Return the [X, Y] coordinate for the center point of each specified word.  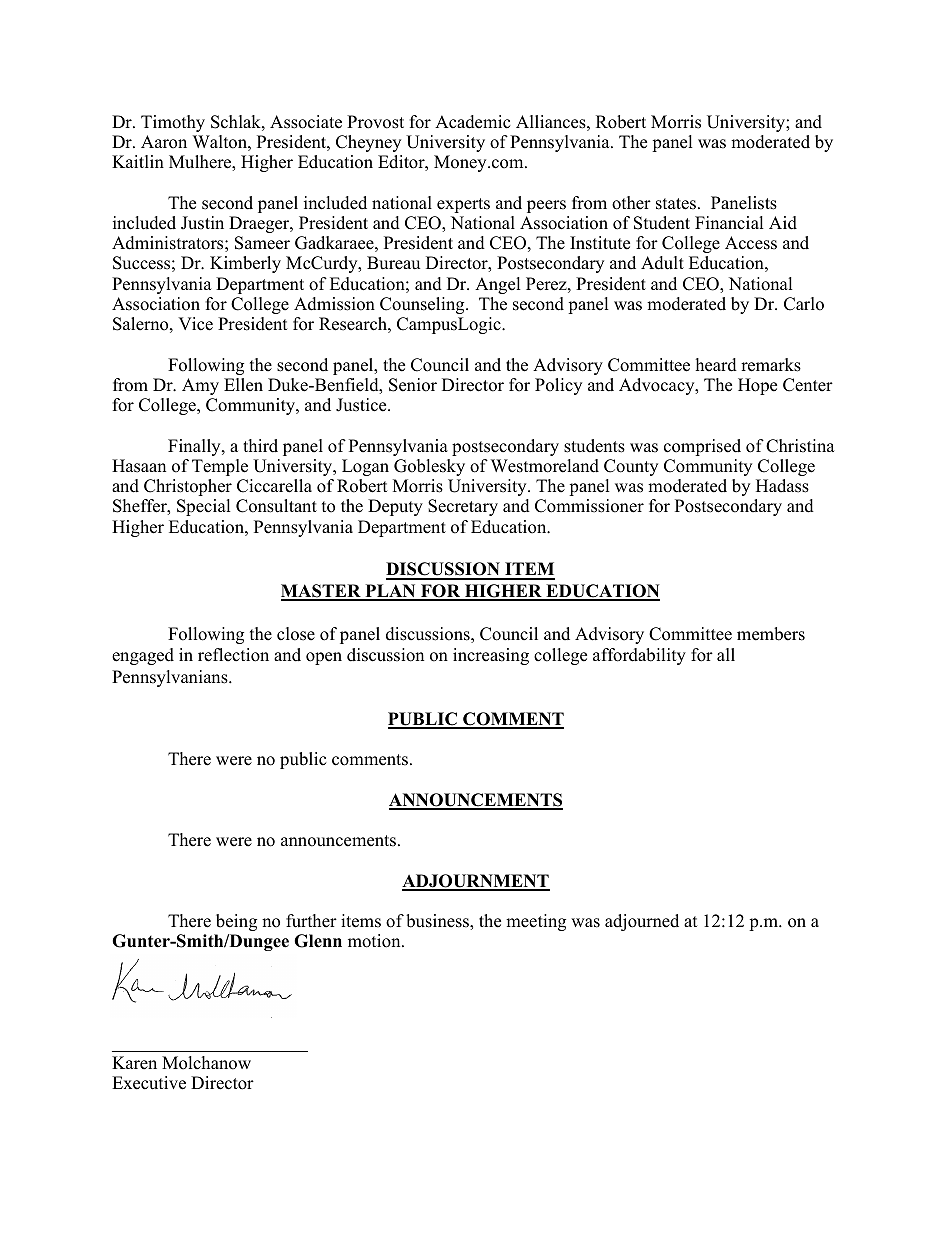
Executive [149, 1083]
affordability [639, 656]
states [676, 204]
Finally [195, 447]
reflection [233, 655]
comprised [702, 447]
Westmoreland [545, 466]
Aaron [164, 142]
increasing [491, 656]
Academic [472, 122]
